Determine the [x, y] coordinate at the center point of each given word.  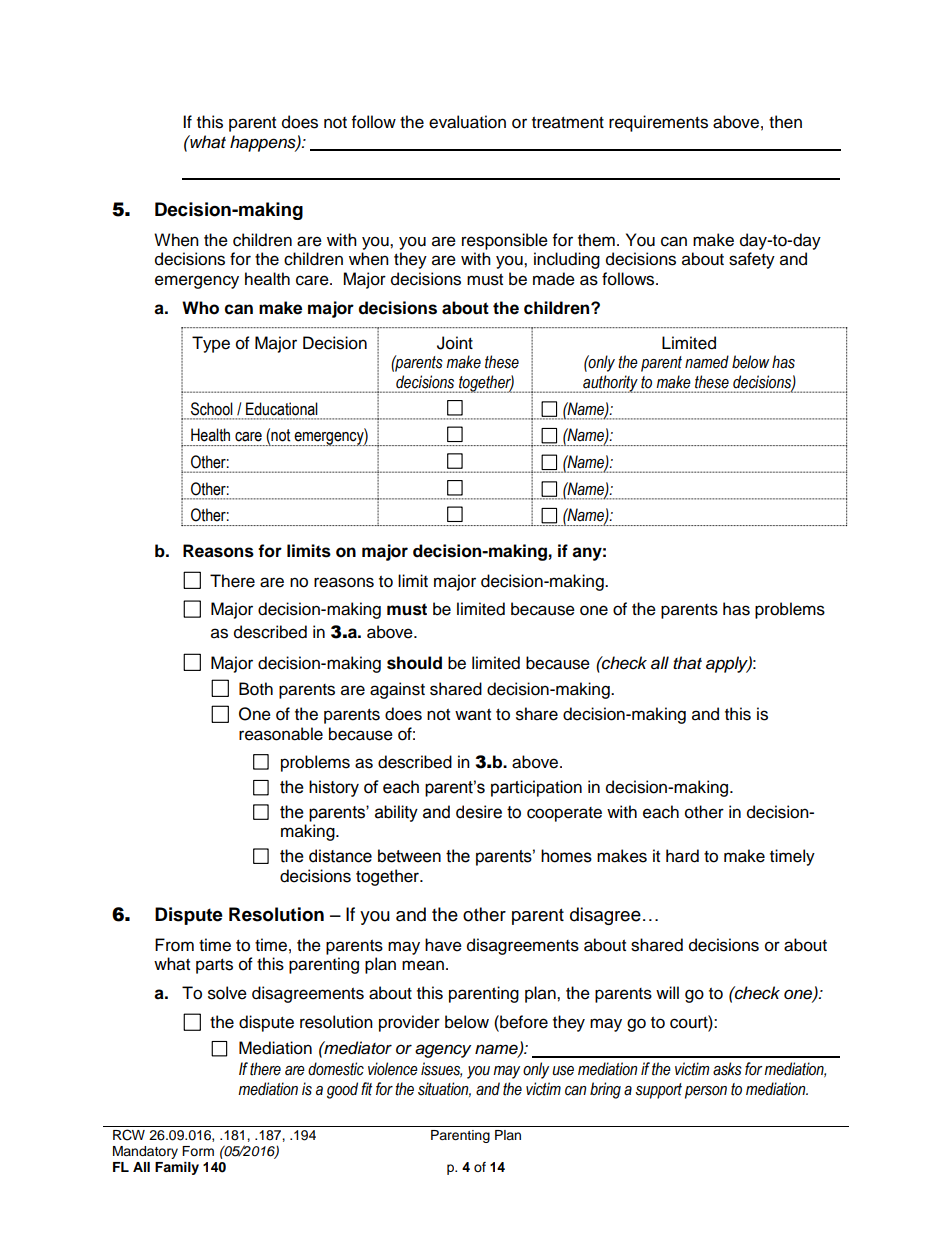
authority [610, 384]
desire [479, 812]
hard [682, 856]
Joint [455, 343]
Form [198, 1151]
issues [441, 1069]
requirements [658, 123]
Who [200, 308]
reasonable [281, 734]
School [212, 409]
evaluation [467, 122]
